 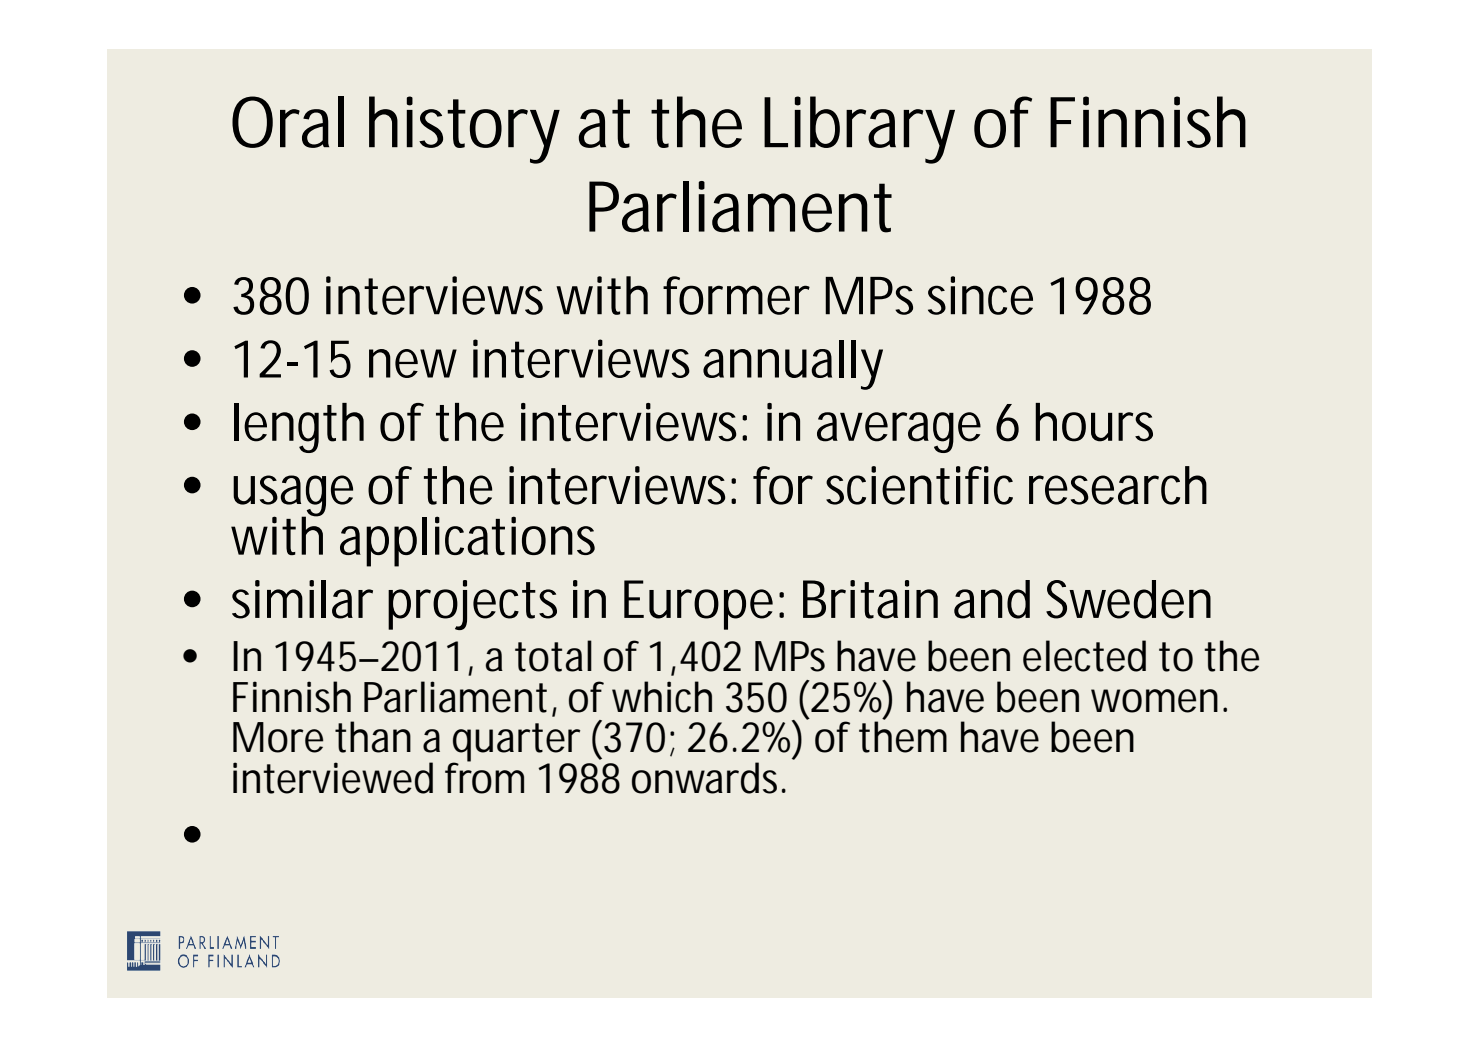 What do you see at coordinates (793, 365) in the document?
I see `annually` at bounding box center [793, 365].
